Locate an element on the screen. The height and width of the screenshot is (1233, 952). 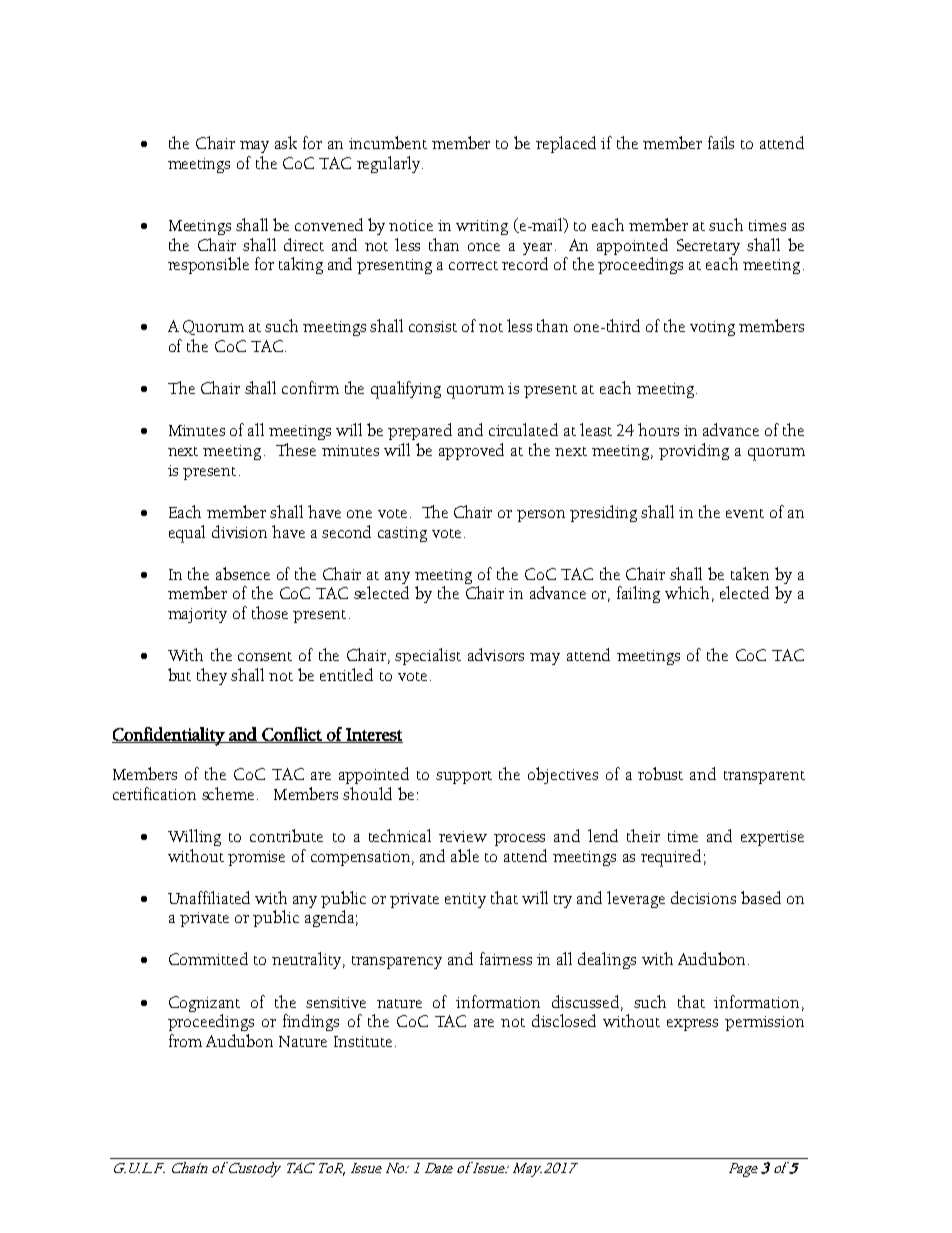
regularly is located at coordinates (390, 164).
